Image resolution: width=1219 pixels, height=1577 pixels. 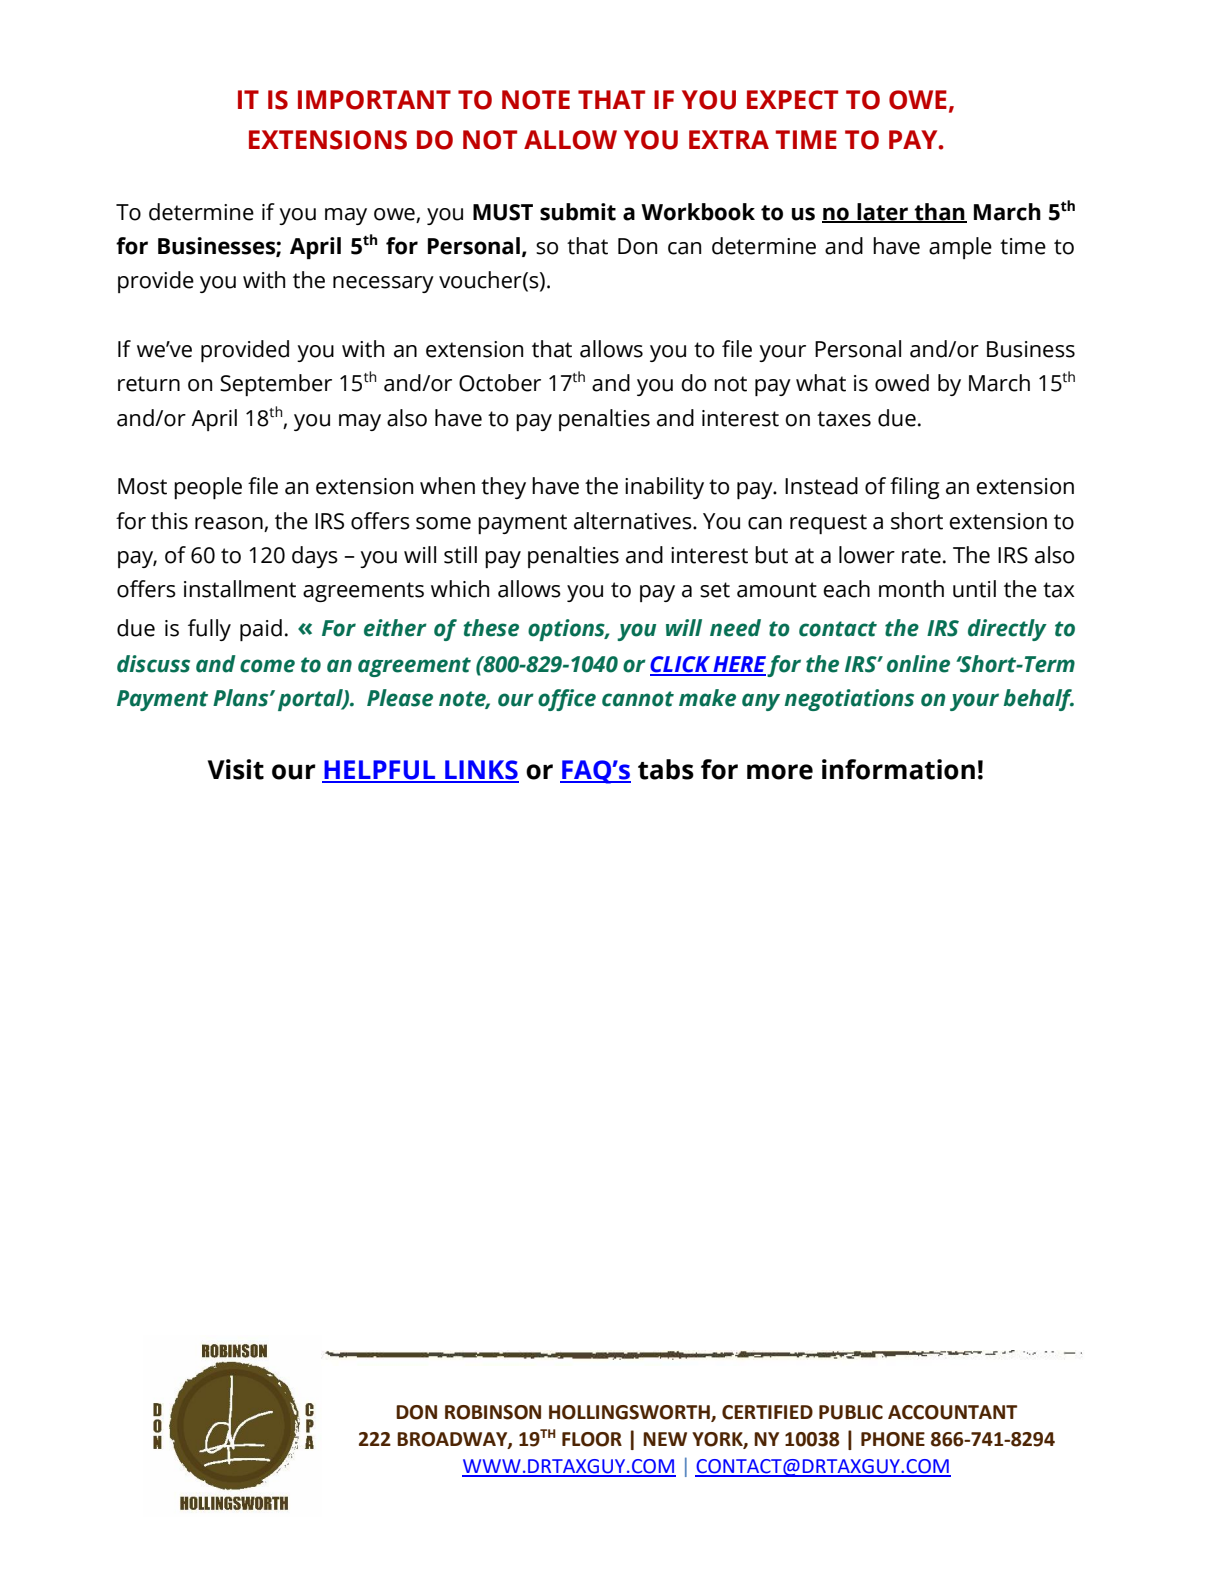 I want to click on Visit, so click(x=236, y=769).
